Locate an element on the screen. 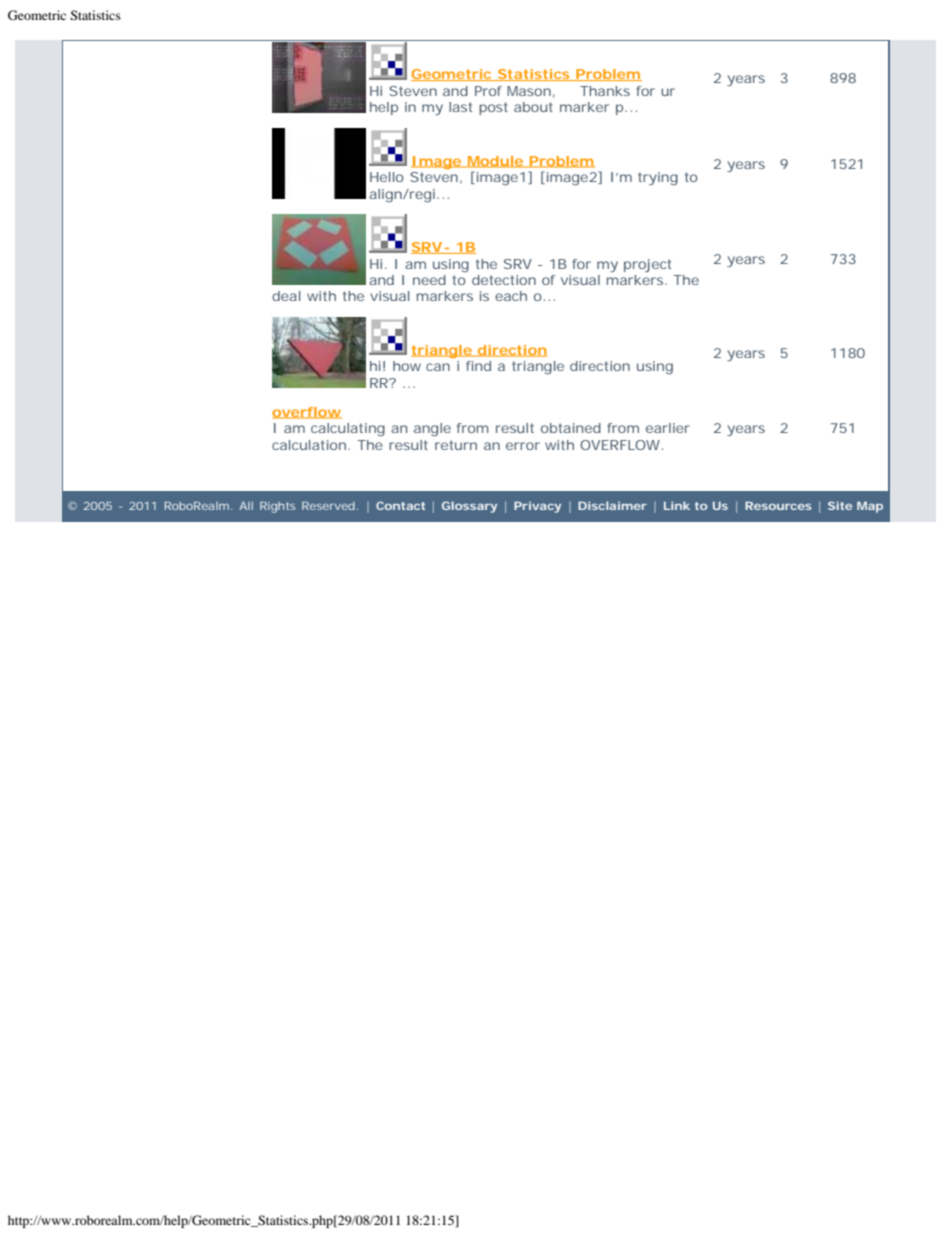  earlier is located at coordinates (668, 428).
